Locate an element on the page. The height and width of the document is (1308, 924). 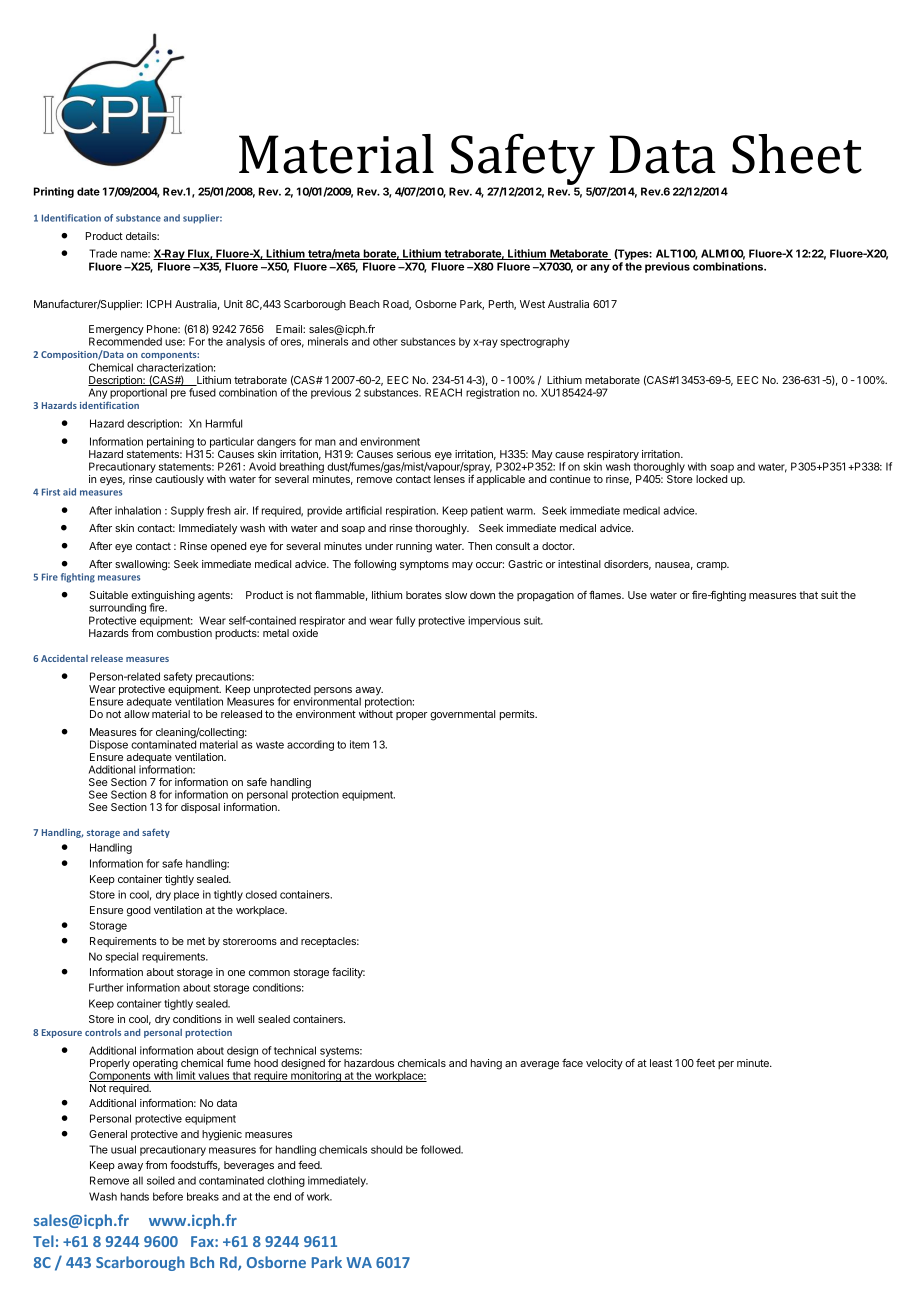
governmental is located at coordinates (462, 715).
